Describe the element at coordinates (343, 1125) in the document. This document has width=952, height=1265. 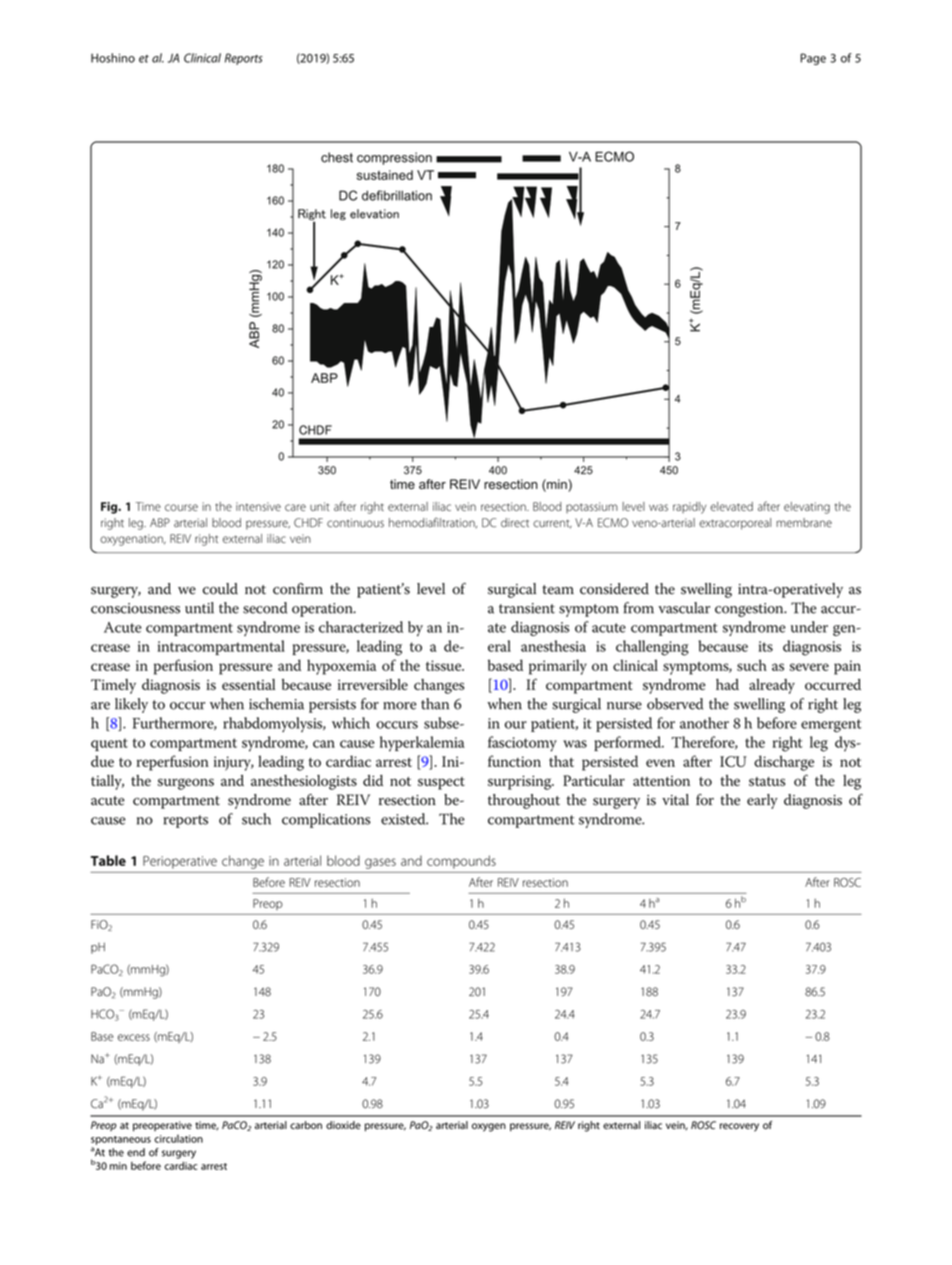
I see `dioxide` at that location.
